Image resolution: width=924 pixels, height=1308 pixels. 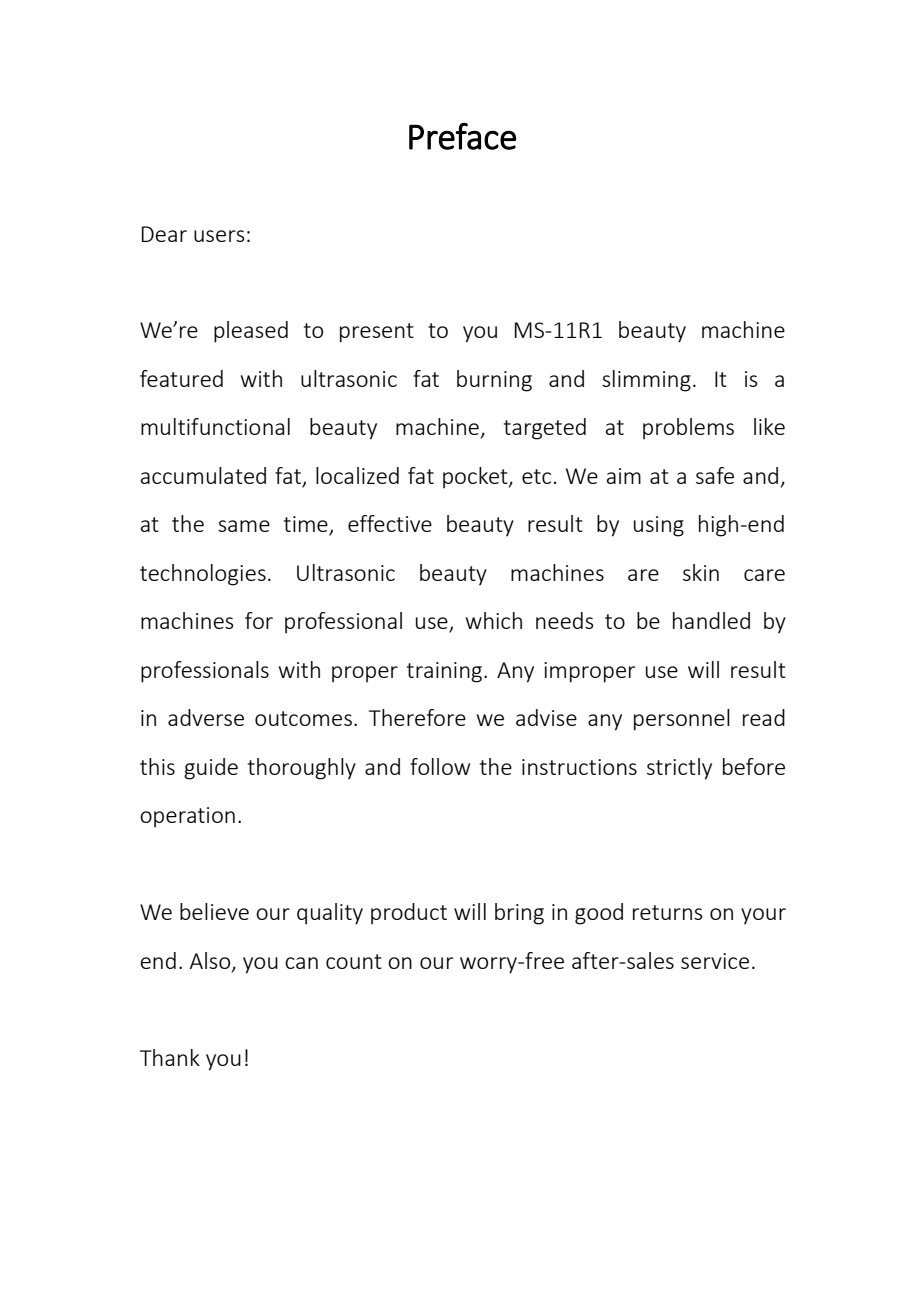 What do you see at coordinates (646, 381) in the document?
I see `slimming` at bounding box center [646, 381].
